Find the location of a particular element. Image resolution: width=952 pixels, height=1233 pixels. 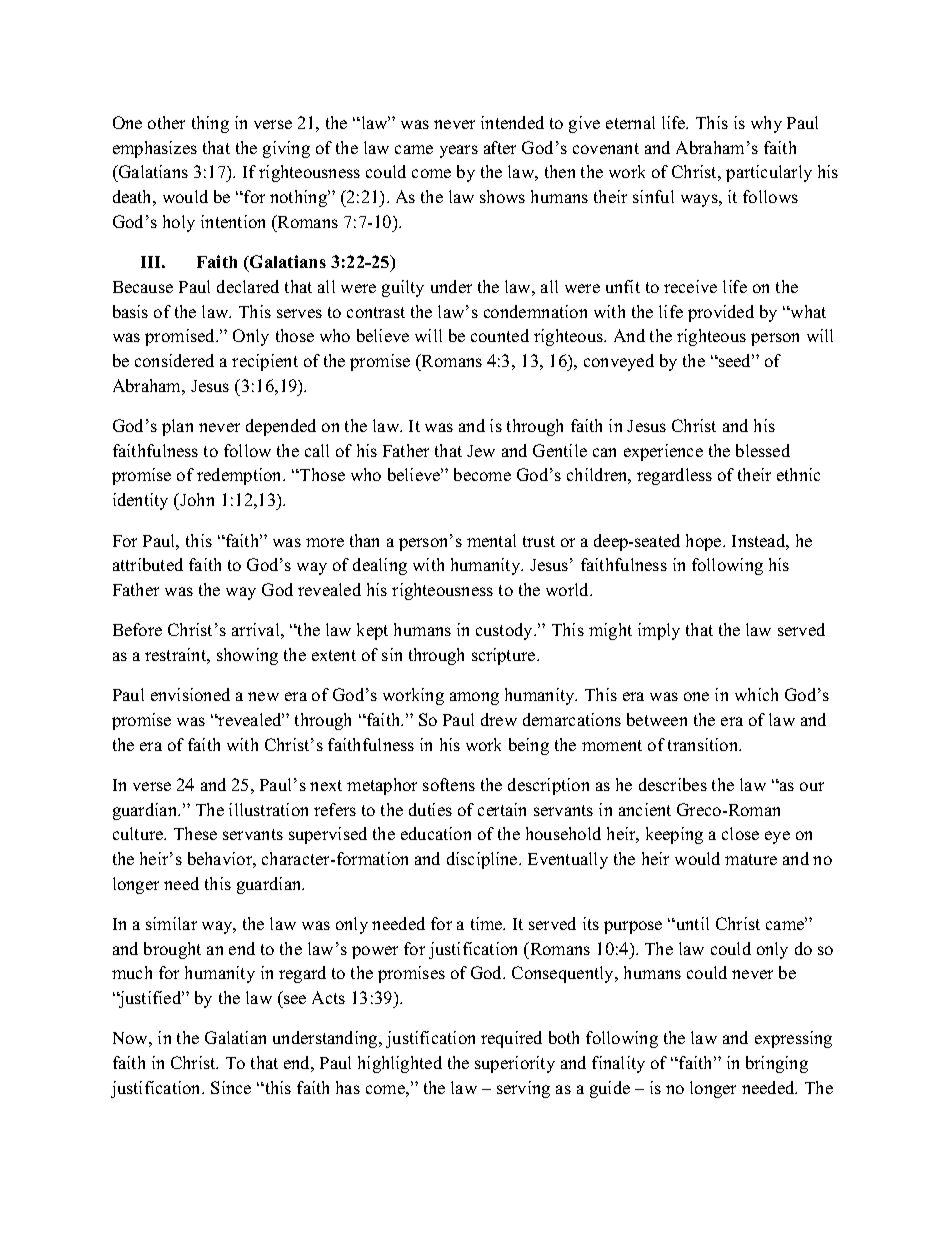

redemption is located at coordinates (241, 476).
